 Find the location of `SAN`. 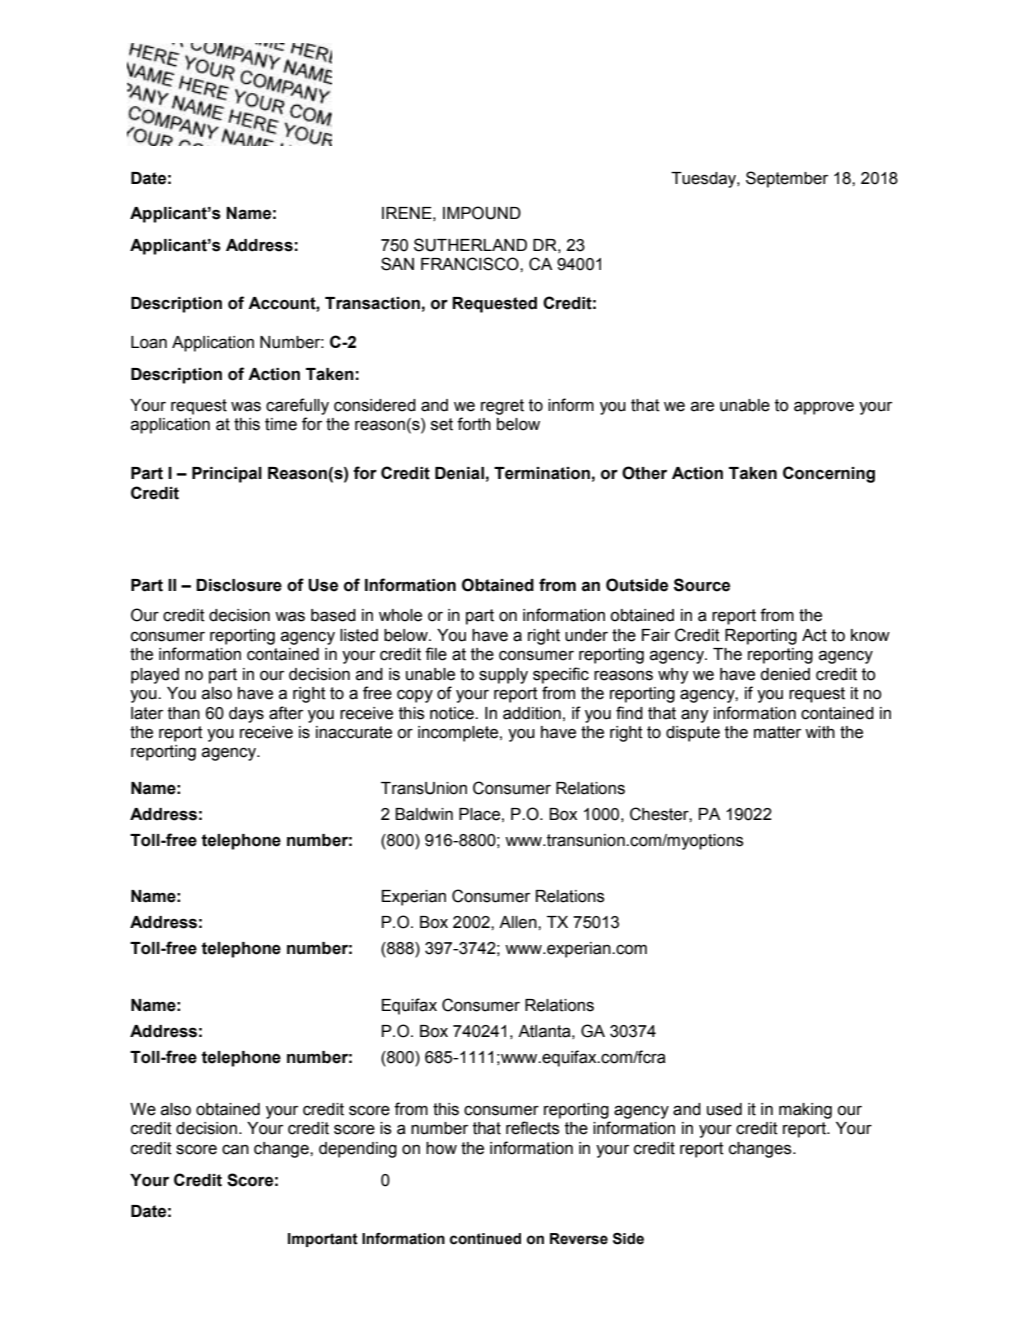

SAN is located at coordinates (397, 264).
